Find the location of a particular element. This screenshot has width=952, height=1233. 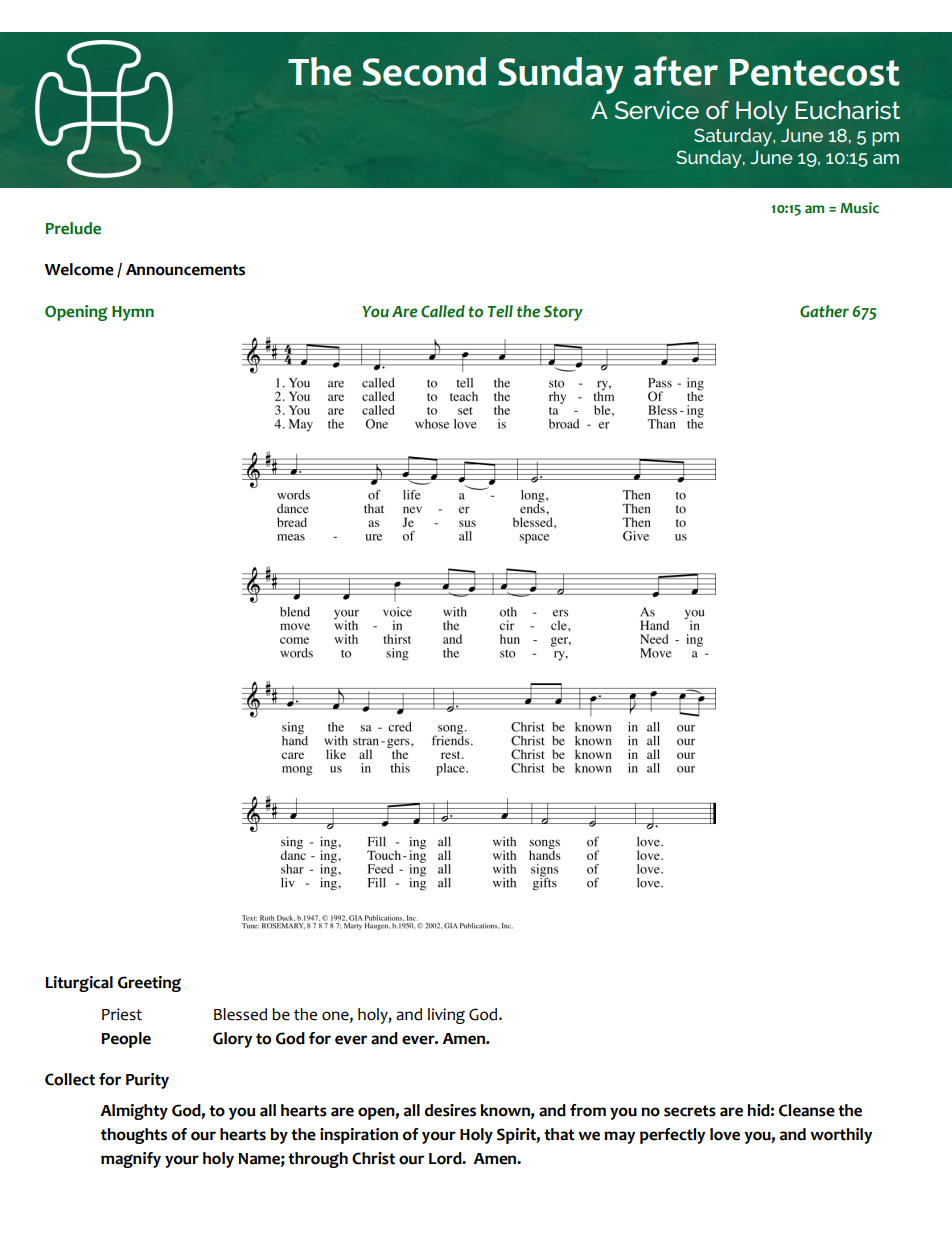

Tell is located at coordinates (500, 311).
